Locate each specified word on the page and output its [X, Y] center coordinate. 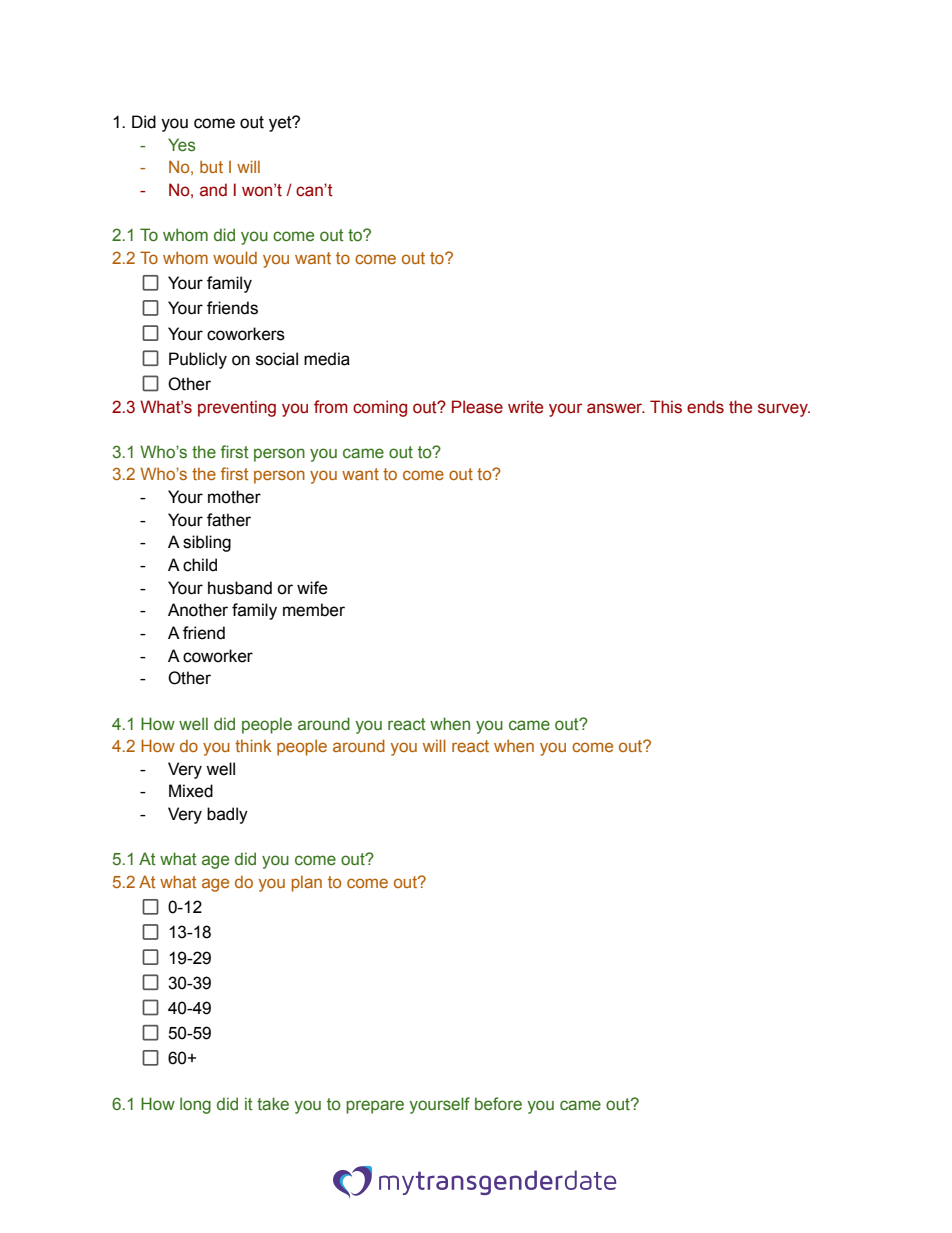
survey [784, 410]
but [211, 166]
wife [312, 588]
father [229, 520]
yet [281, 124]
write [525, 407]
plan [306, 884]
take [273, 1104]
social [277, 359]
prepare [375, 1107]
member [314, 610]
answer [616, 408]
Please [477, 407]
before [498, 1104]
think [253, 745]
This [666, 407]
